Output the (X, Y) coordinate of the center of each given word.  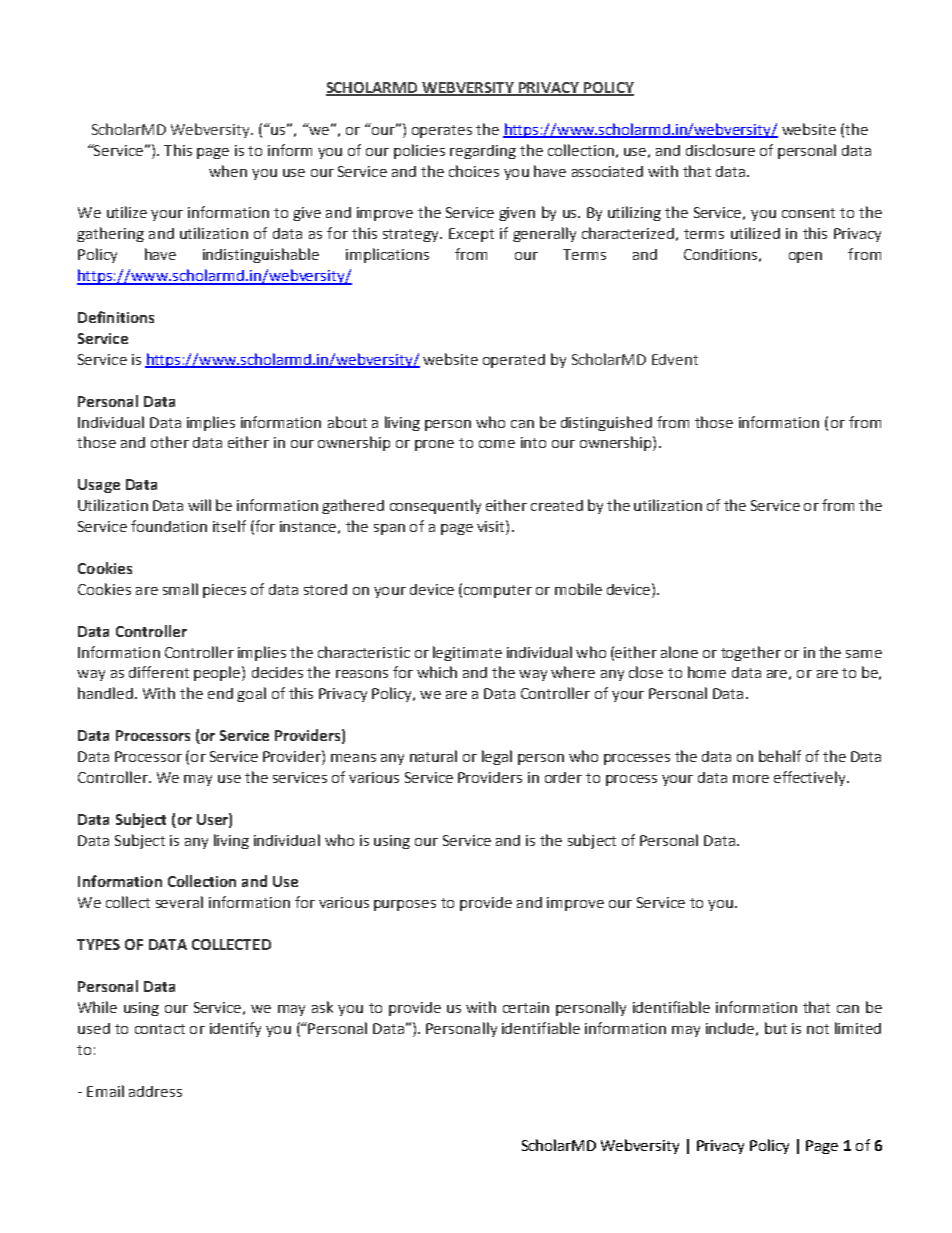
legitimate (467, 653)
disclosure (720, 150)
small (180, 589)
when (228, 171)
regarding (483, 152)
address (155, 1091)
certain (526, 1007)
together (751, 653)
